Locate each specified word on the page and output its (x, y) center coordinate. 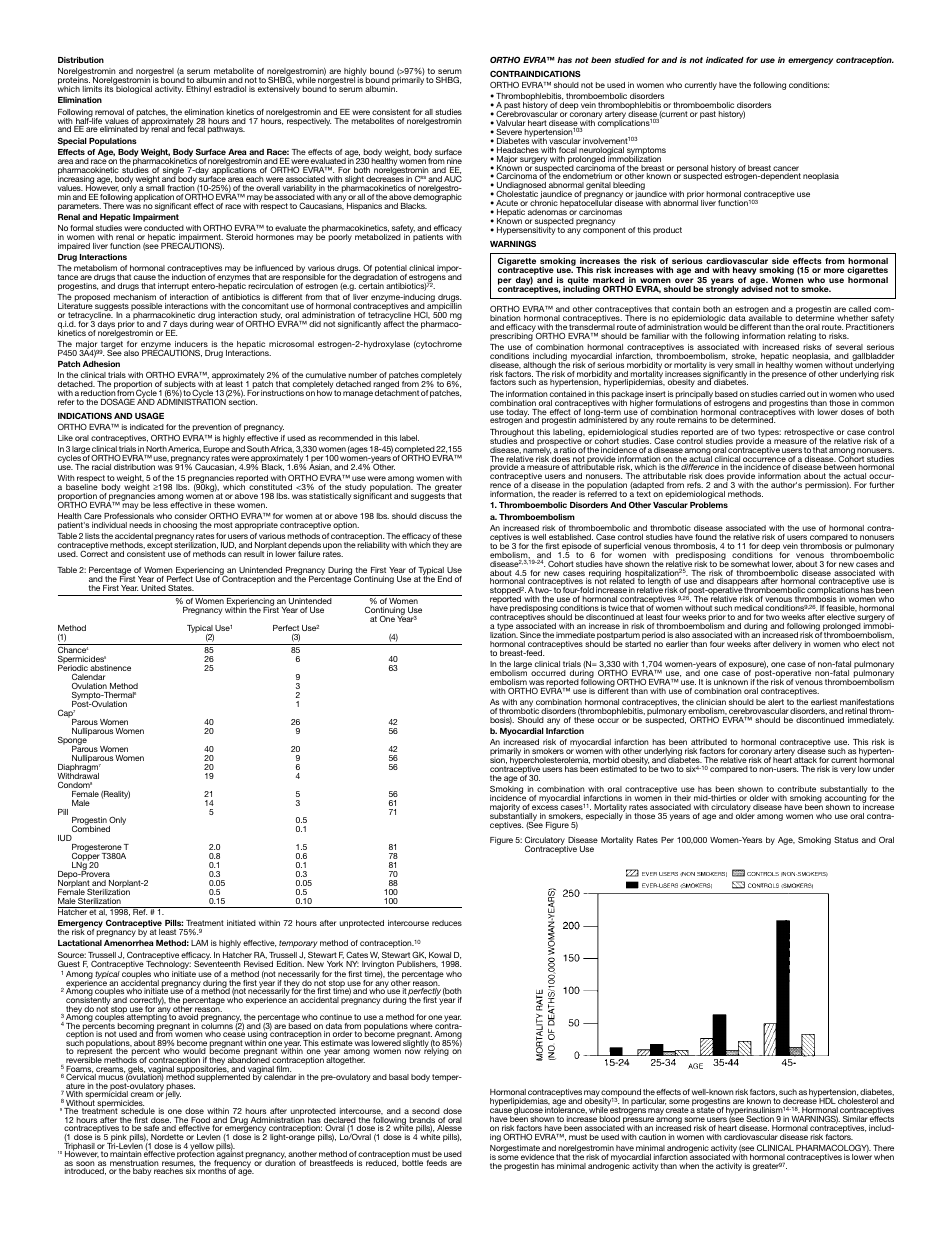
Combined (89, 830)
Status (846, 840)
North (156, 449)
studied (630, 60)
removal (109, 112)
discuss (433, 516)
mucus (110, 1077)
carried (792, 394)
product (667, 231)
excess (545, 807)
